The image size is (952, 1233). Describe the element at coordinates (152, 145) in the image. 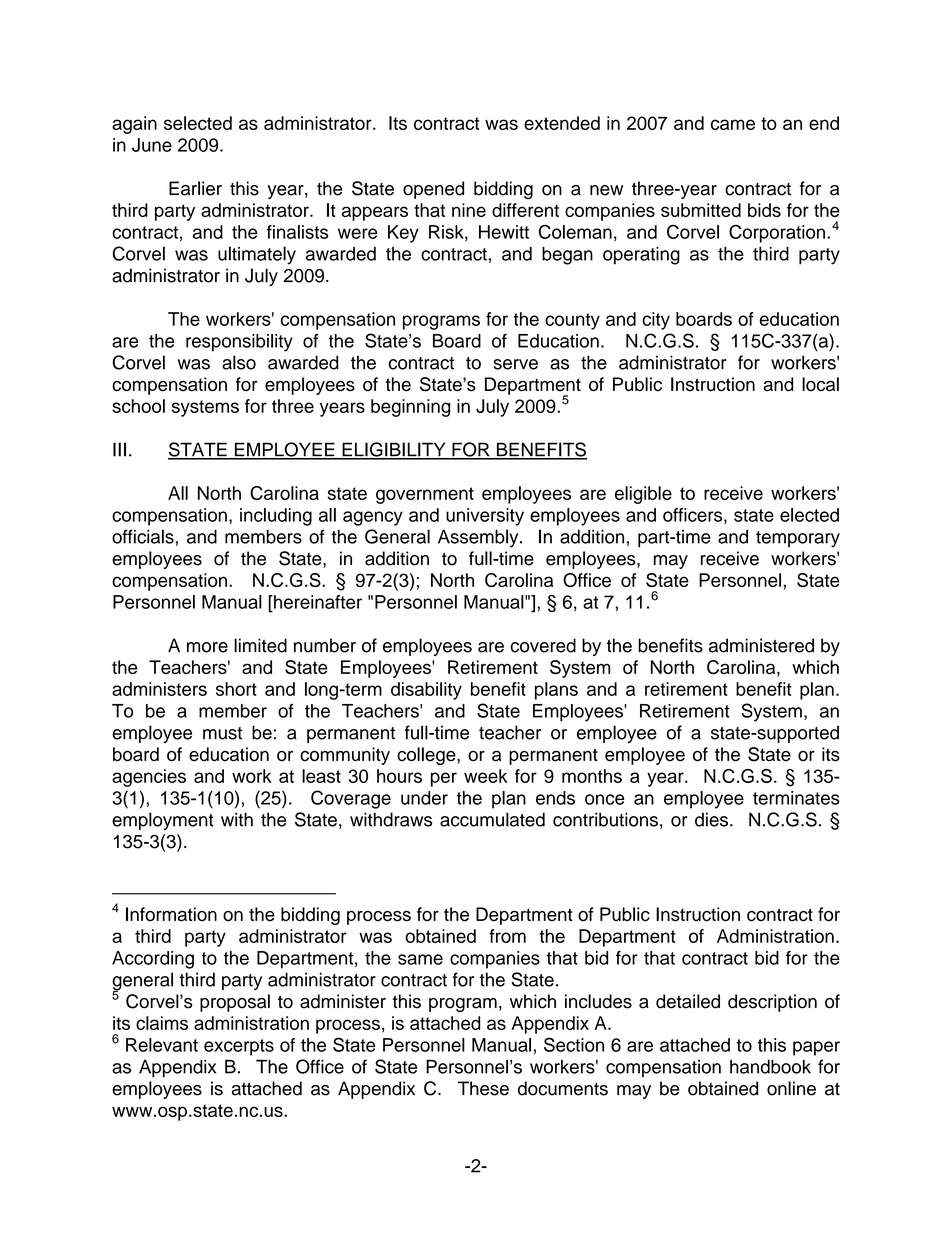

I see `June` at that location.
